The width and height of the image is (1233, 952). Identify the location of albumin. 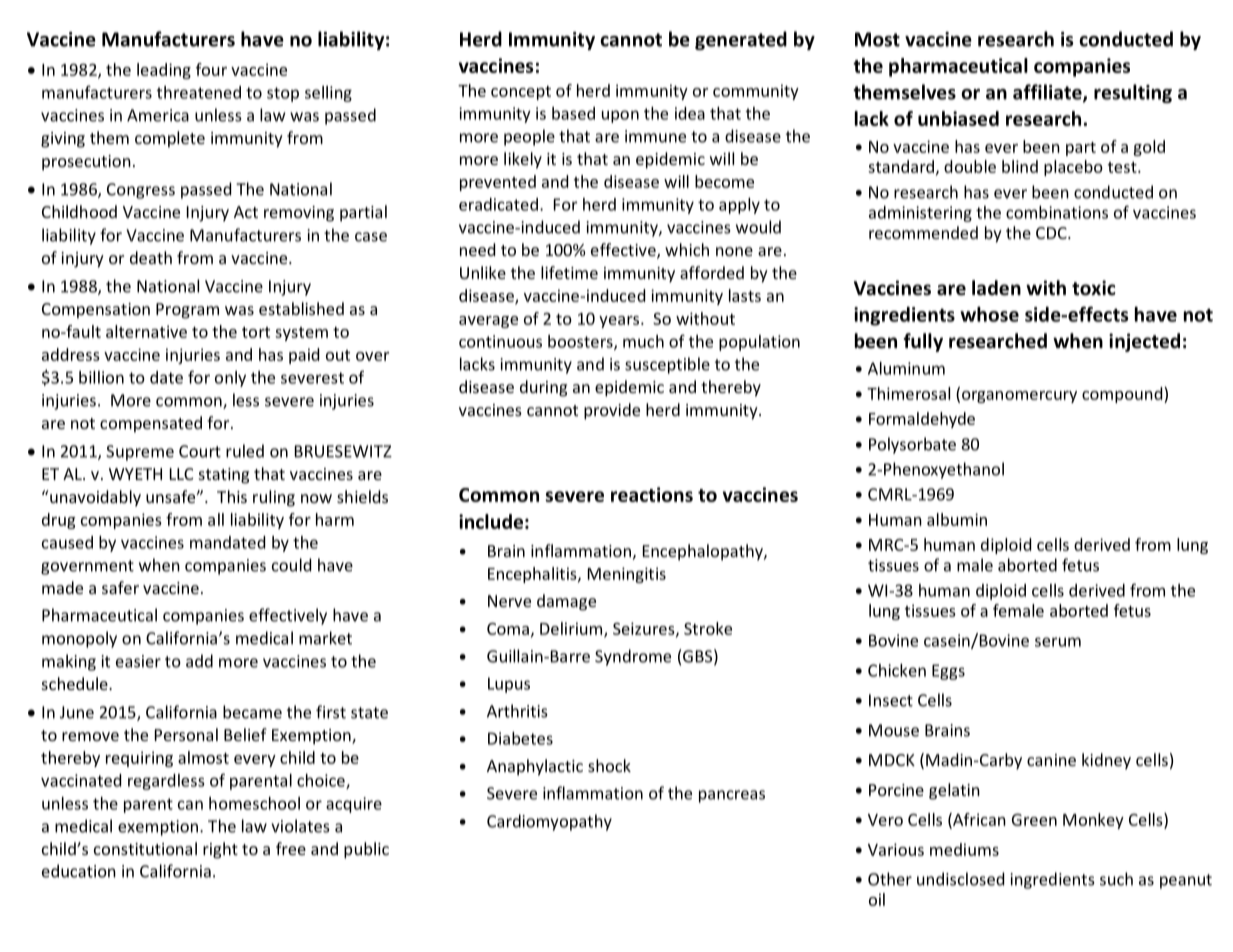
(957, 519).
